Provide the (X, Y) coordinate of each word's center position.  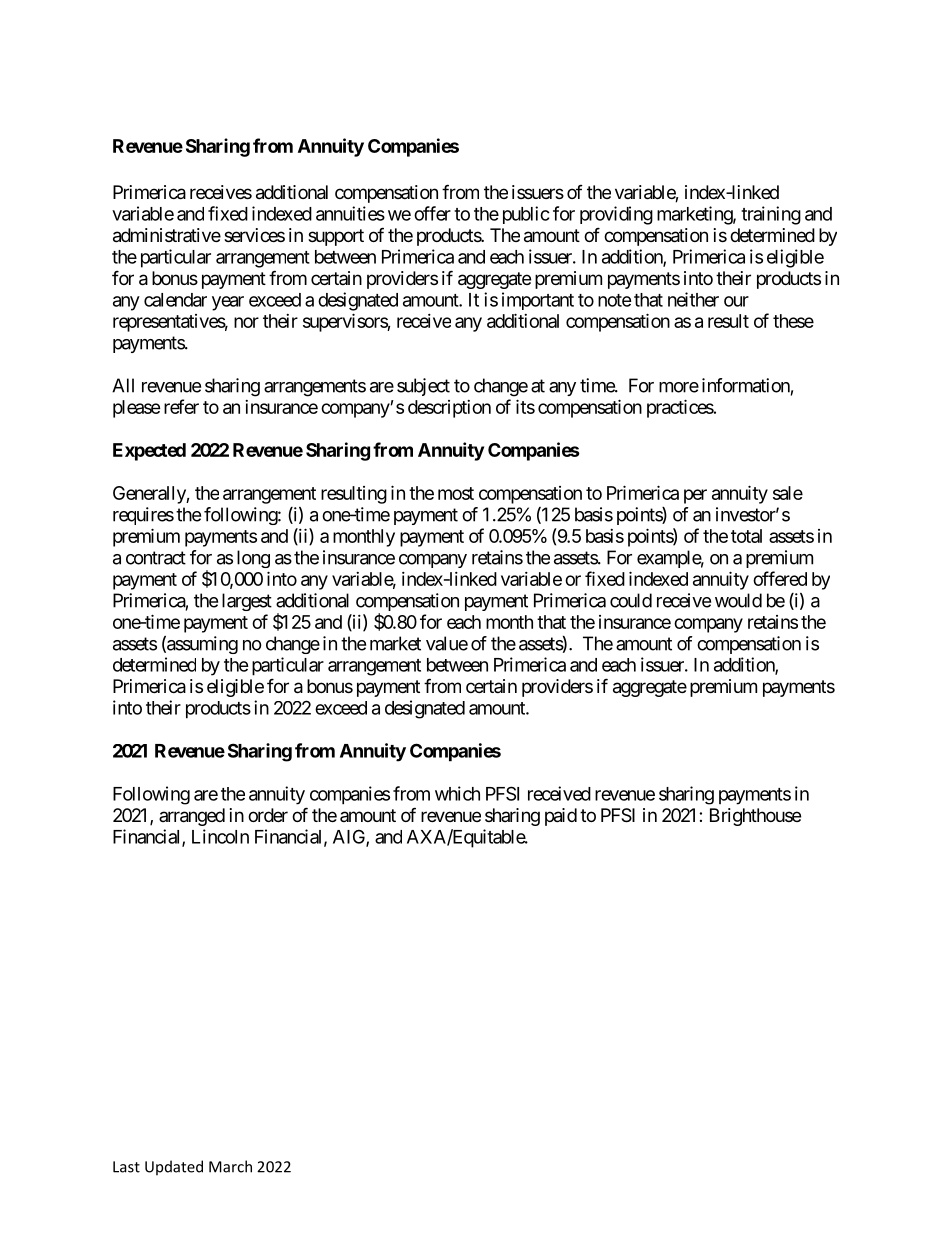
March (230, 1166)
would (738, 600)
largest (247, 602)
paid (561, 817)
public (526, 215)
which (457, 793)
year (228, 303)
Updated (174, 1168)
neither (693, 299)
